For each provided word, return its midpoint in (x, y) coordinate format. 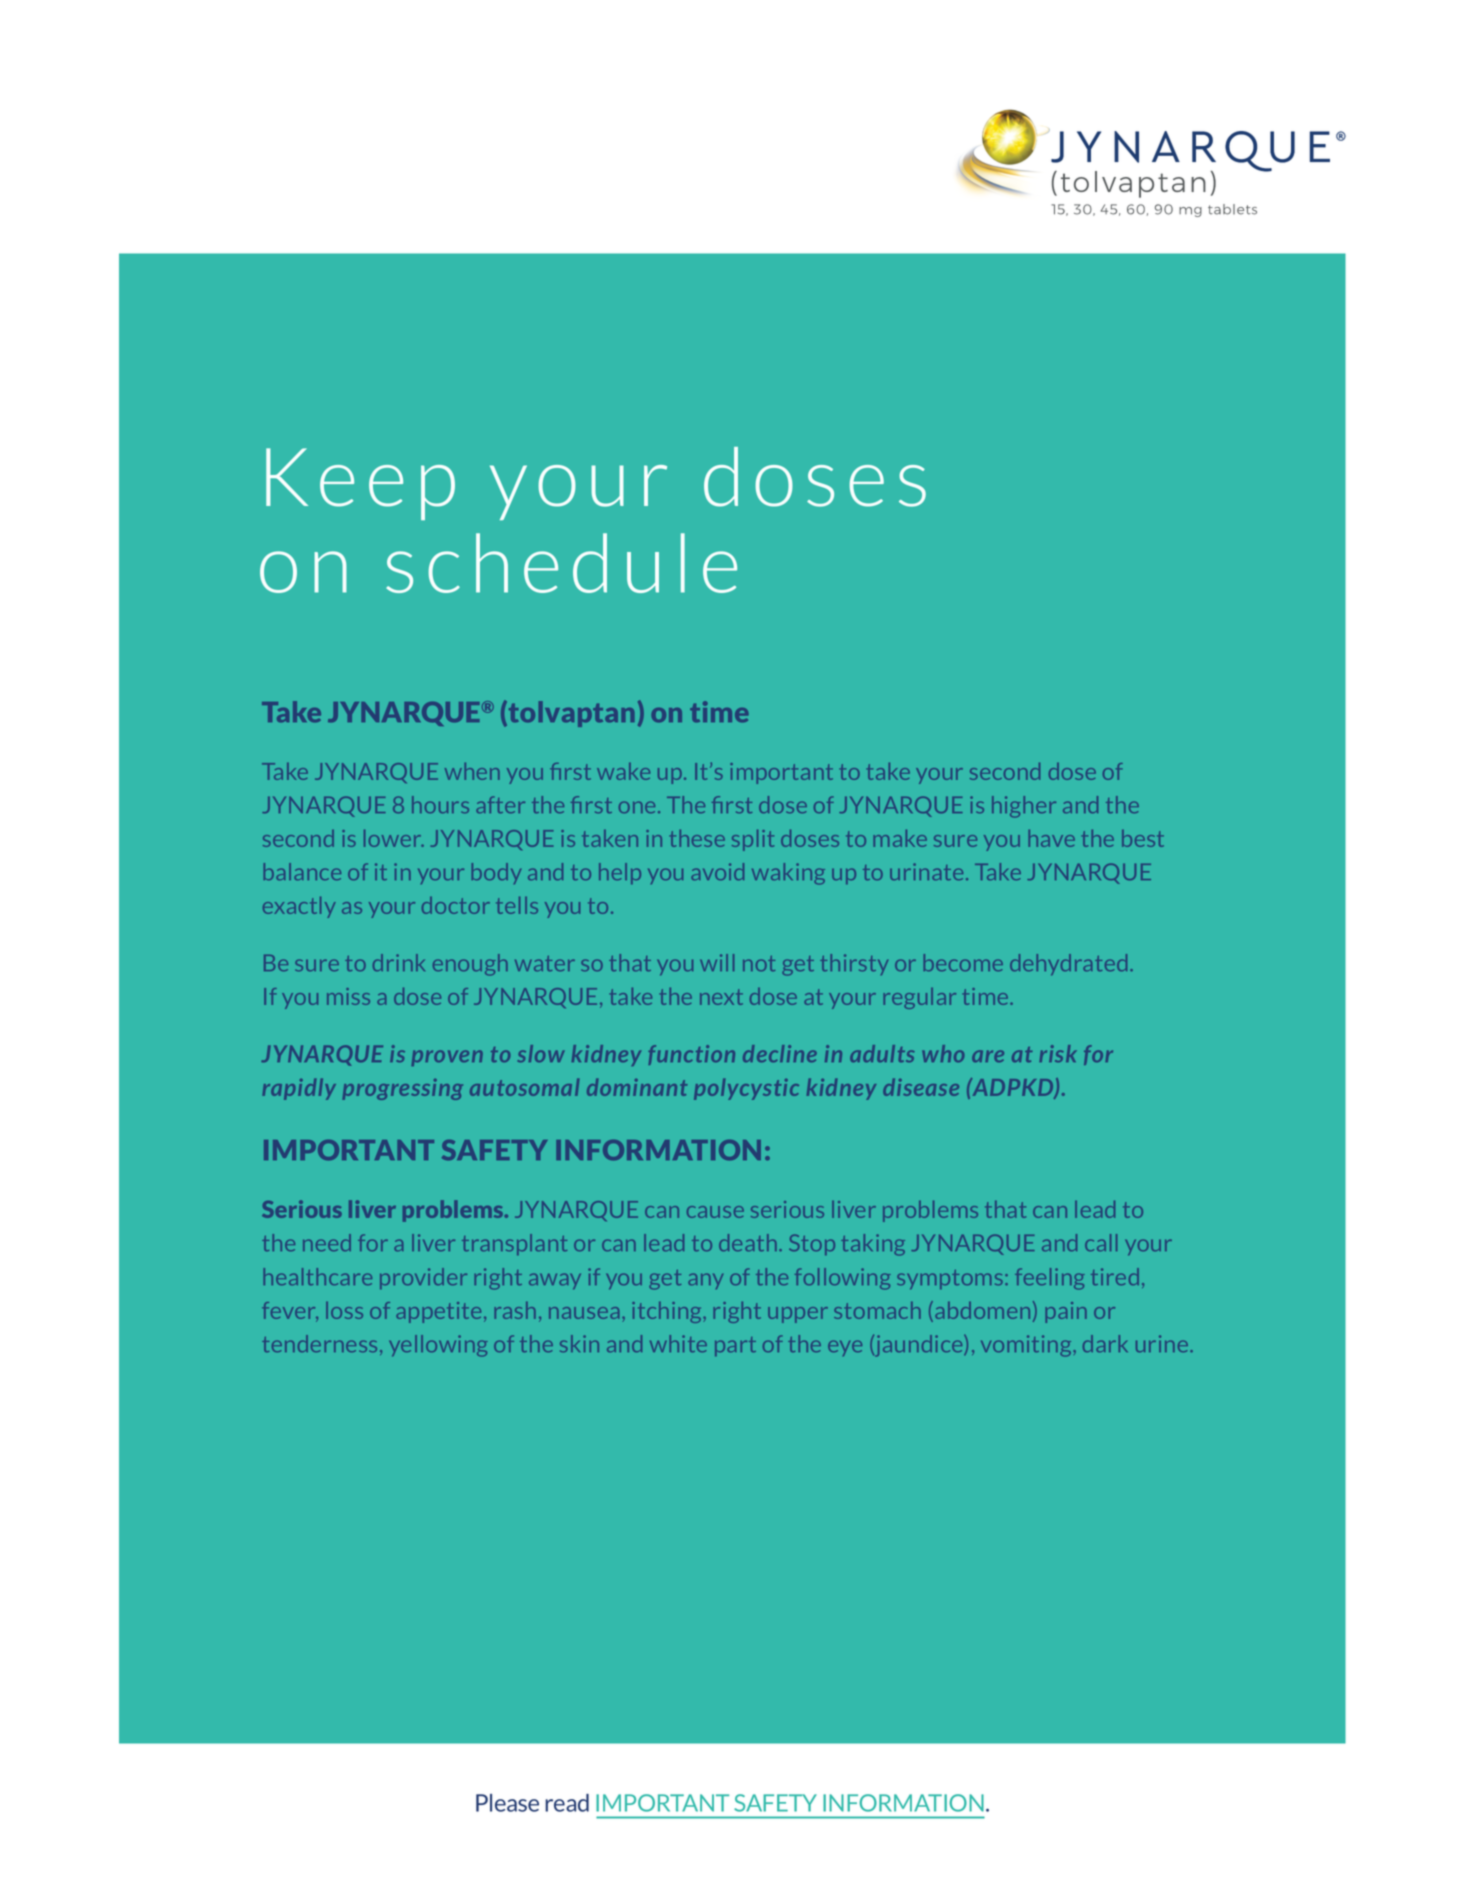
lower (394, 838)
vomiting (1027, 1346)
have (1051, 838)
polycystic (746, 1089)
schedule (561, 563)
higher (1024, 807)
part (735, 1346)
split (753, 840)
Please (507, 1803)
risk (1058, 1053)
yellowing (438, 1346)
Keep (360, 484)
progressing (402, 1089)
